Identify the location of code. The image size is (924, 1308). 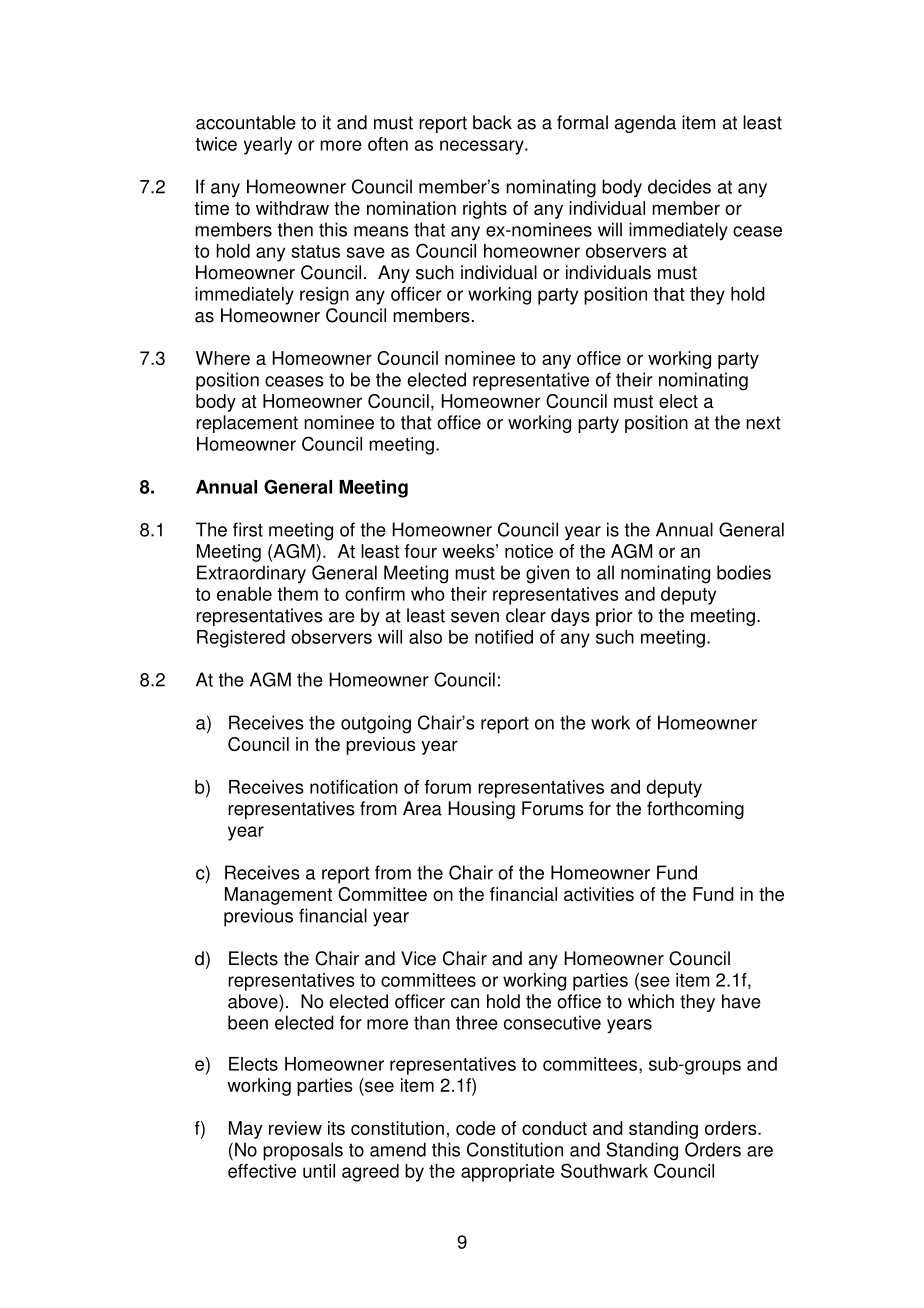
(476, 1128).
